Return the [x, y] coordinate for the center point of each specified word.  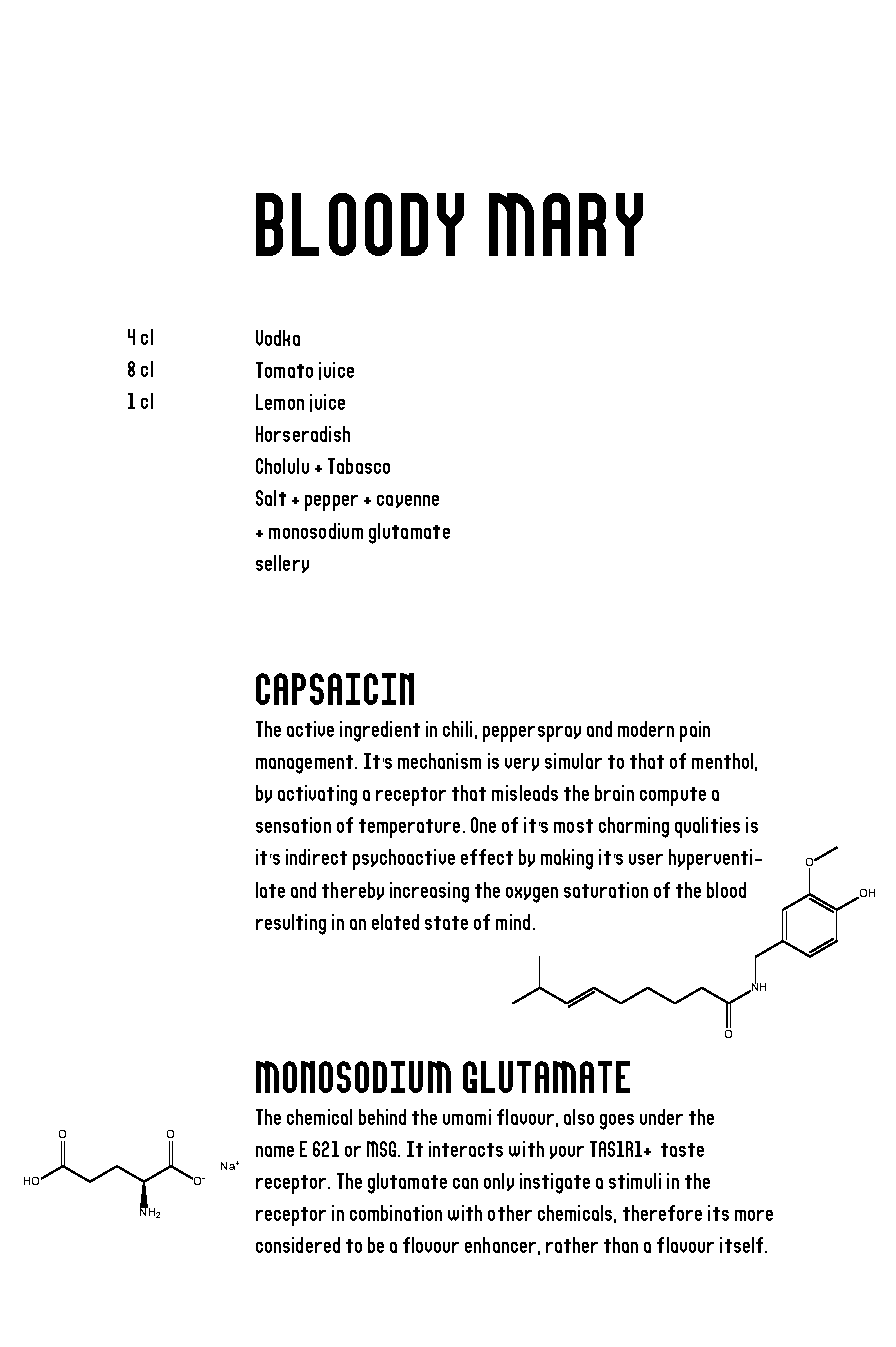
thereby [353, 891]
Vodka [278, 338]
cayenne [408, 501]
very [522, 764]
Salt [271, 498]
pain [695, 731]
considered [298, 1245]
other [510, 1213]
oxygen [532, 895]
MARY [566, 224]
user [646, 859]
